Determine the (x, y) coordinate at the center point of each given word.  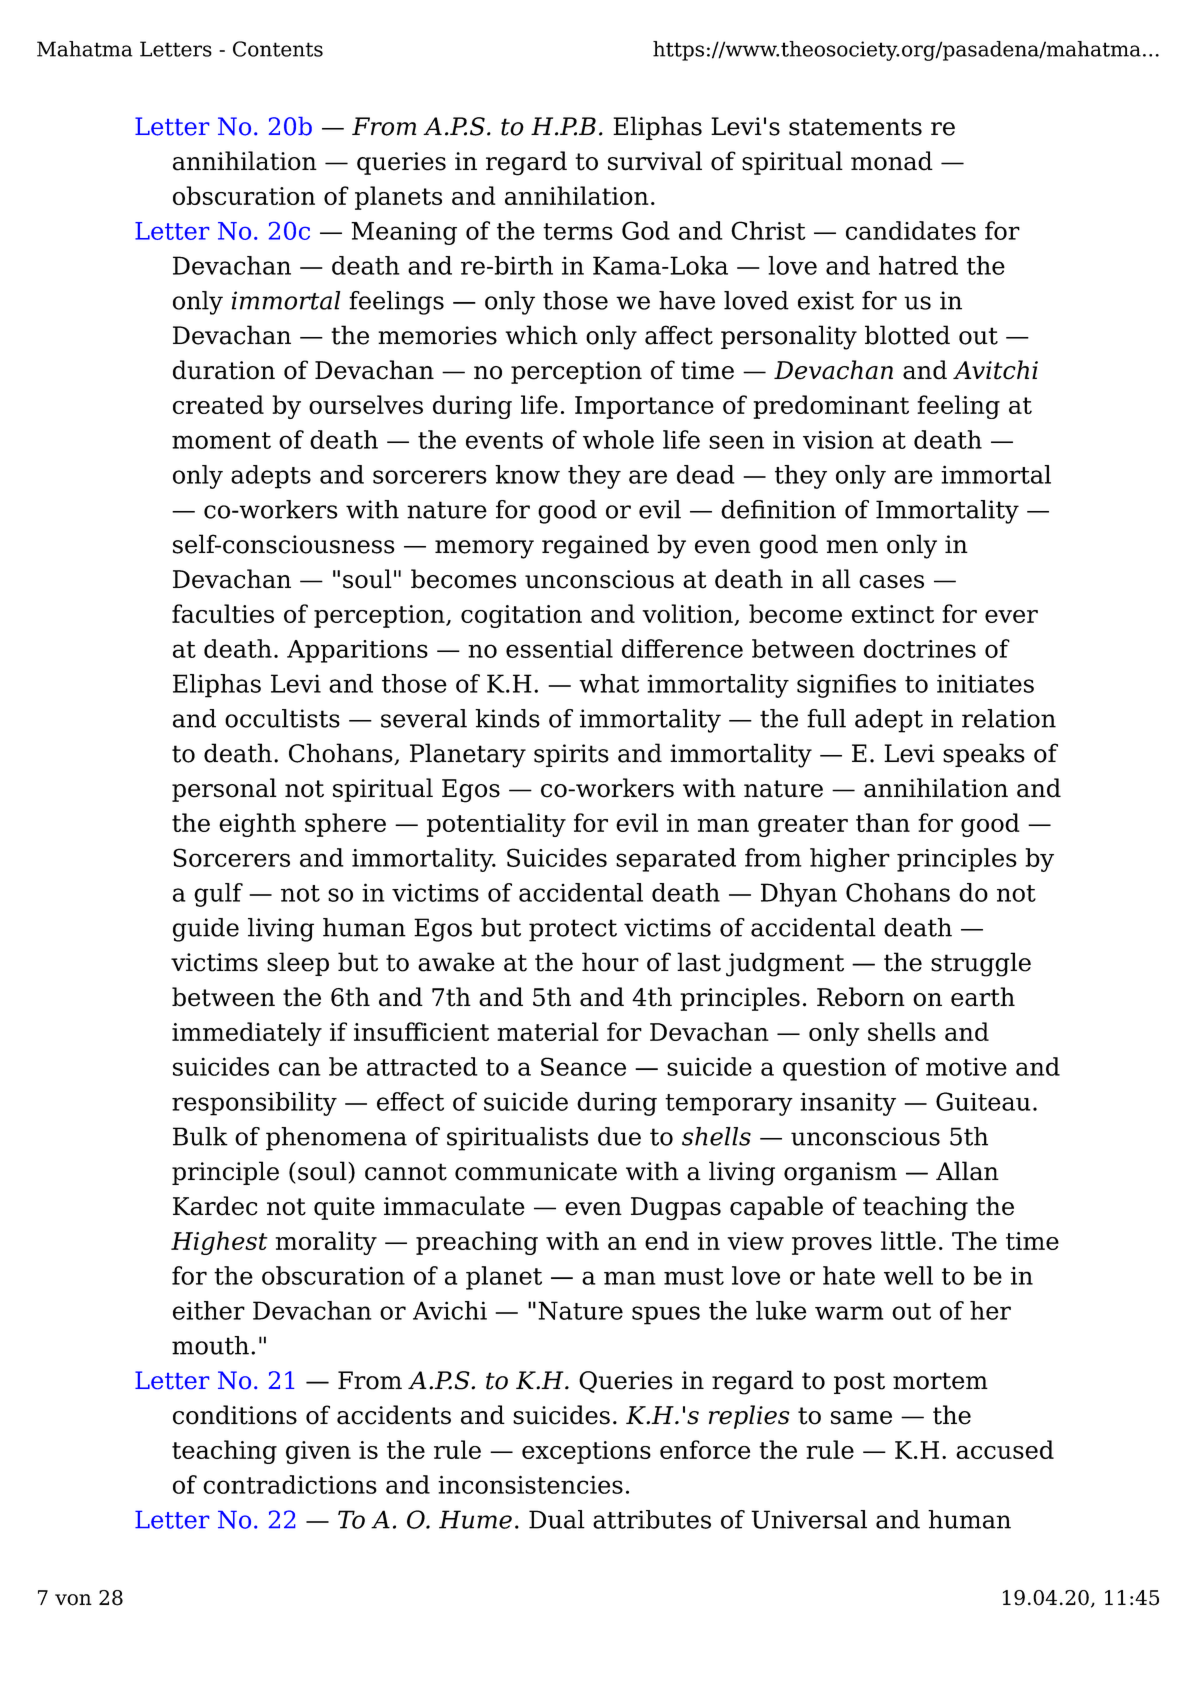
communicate (536, 1171)
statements (855, 127)
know (527, 474)
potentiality (496, 825)
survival (655, 161)
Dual (557, 1519)
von (73, 1600)
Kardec (215, 1206)
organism (840, 1174)
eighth (257, 825)
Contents (278, 49)
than (883, 822)
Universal (809, 1519)
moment (221, 440)
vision (838, 440)
